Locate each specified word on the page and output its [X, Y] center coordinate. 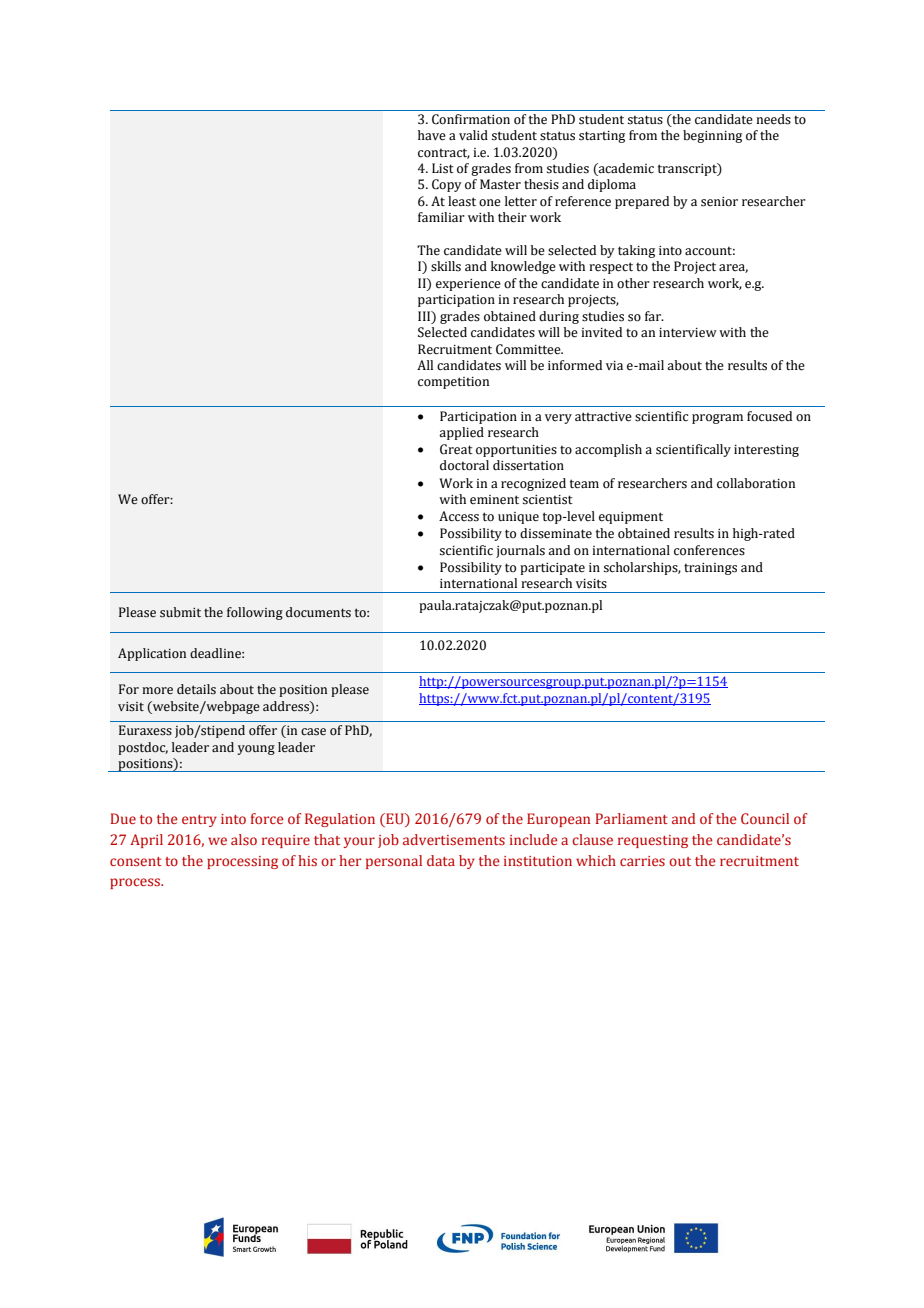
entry [199, 821]
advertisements [454, 839]
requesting [653, 841]
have [432, 135]
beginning [712, 136]
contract [444, 153]
